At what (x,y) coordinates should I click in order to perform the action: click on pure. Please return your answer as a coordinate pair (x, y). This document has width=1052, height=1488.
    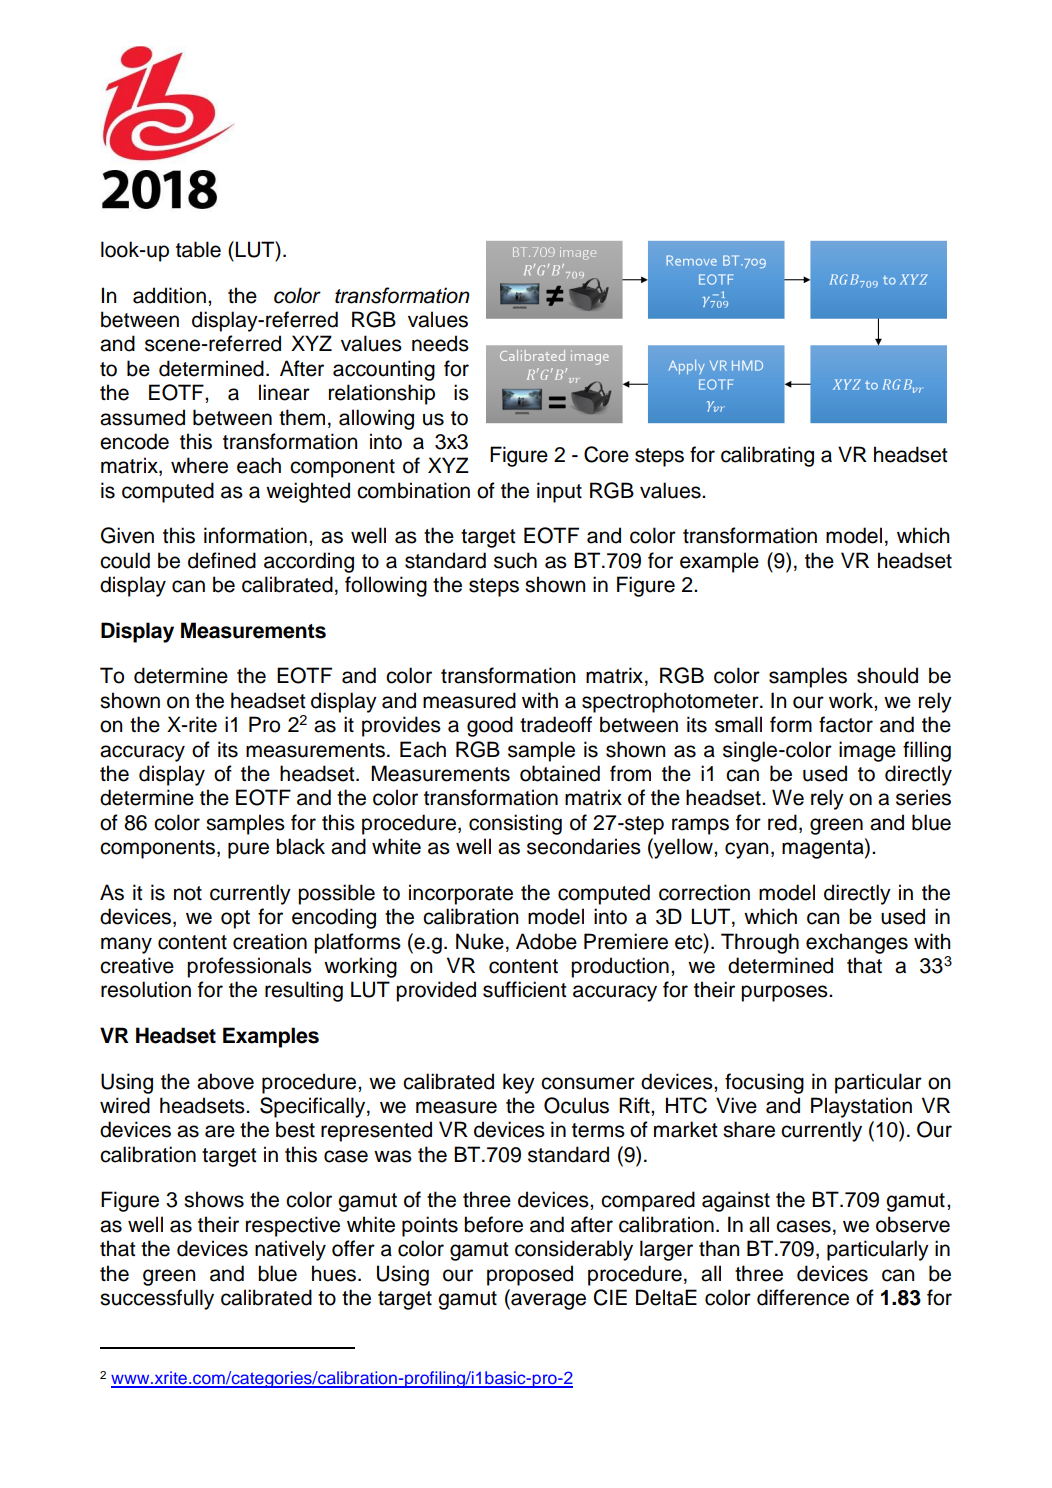
    Looking at the image, I should click on (248, 850).
